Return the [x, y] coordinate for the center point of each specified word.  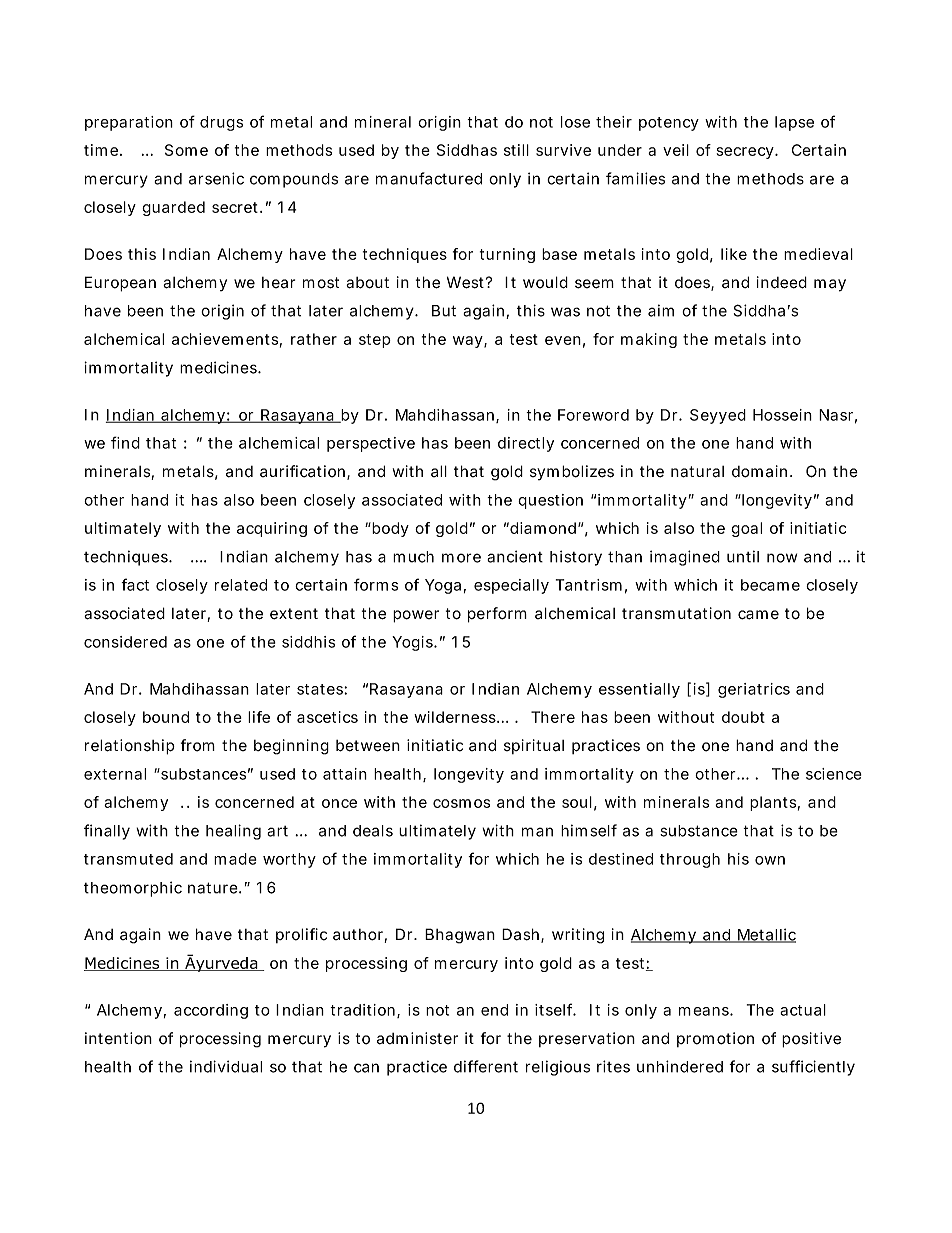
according [211, 1011]
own [770, 860]
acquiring [272, 529]
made [235, 859]
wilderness [456, 717]
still [516, 150]
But [444, 311]
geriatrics [754, 690]
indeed [782, 282]
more [461, 558]
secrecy [746, 153]
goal [746, 529]
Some [186, 150]
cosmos [461, 803]
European [120, 284]
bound [166, 717]
